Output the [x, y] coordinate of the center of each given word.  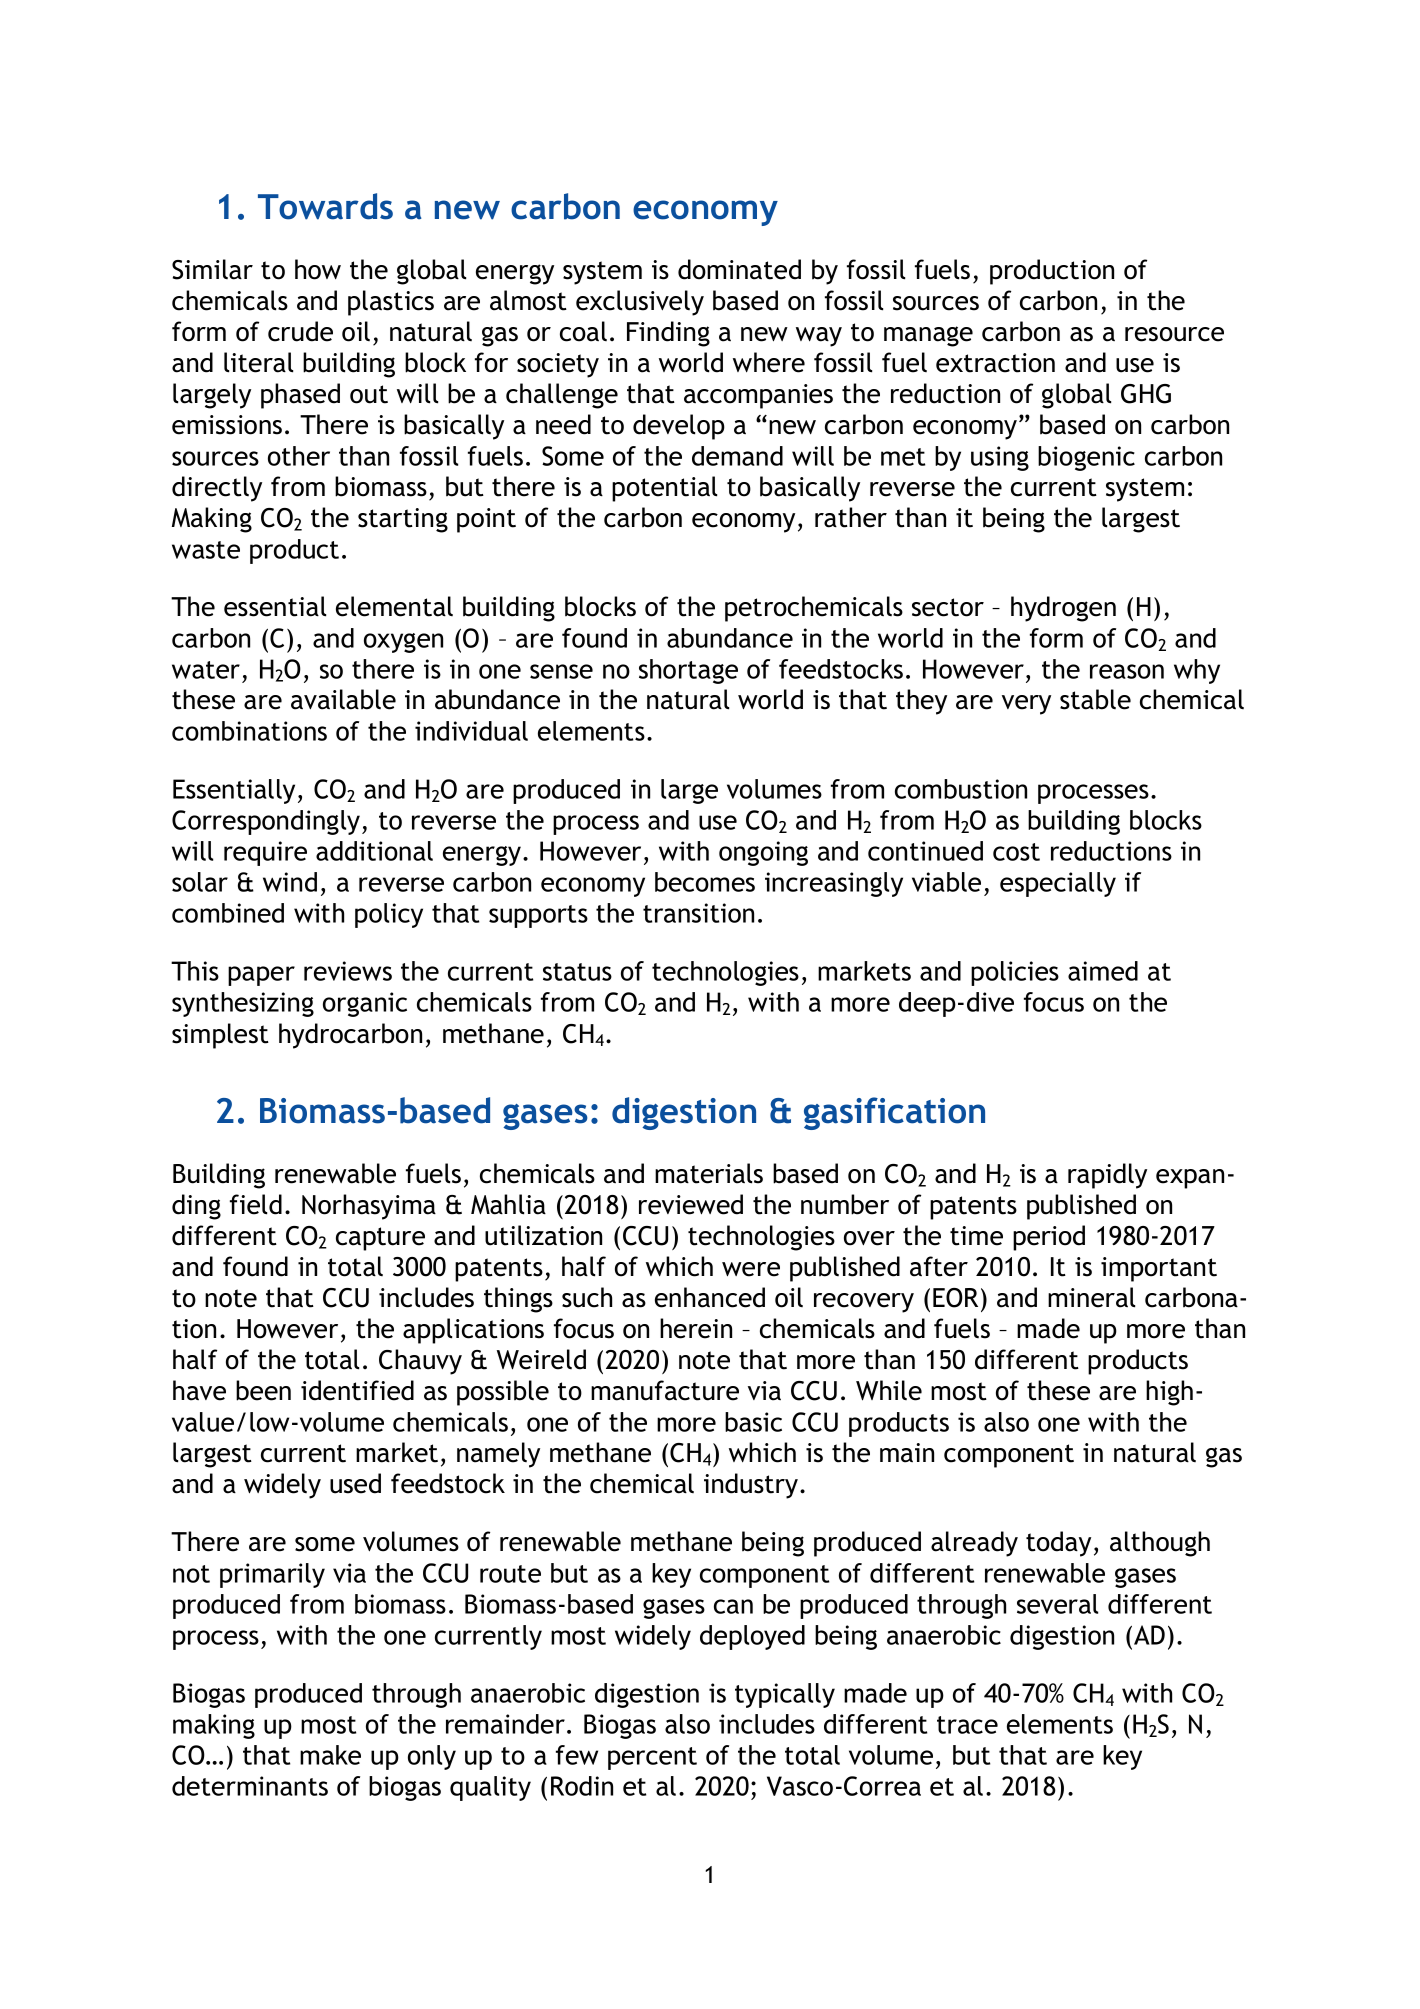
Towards [325, 206]
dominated [739, 269]
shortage [688, 671]
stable [1095, 699]
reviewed [691, 1204]
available [343, 699]
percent [652, 1758]
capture [380, 1239]
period [1049, 1238]
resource [1174, 334]
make [330, 1755]
